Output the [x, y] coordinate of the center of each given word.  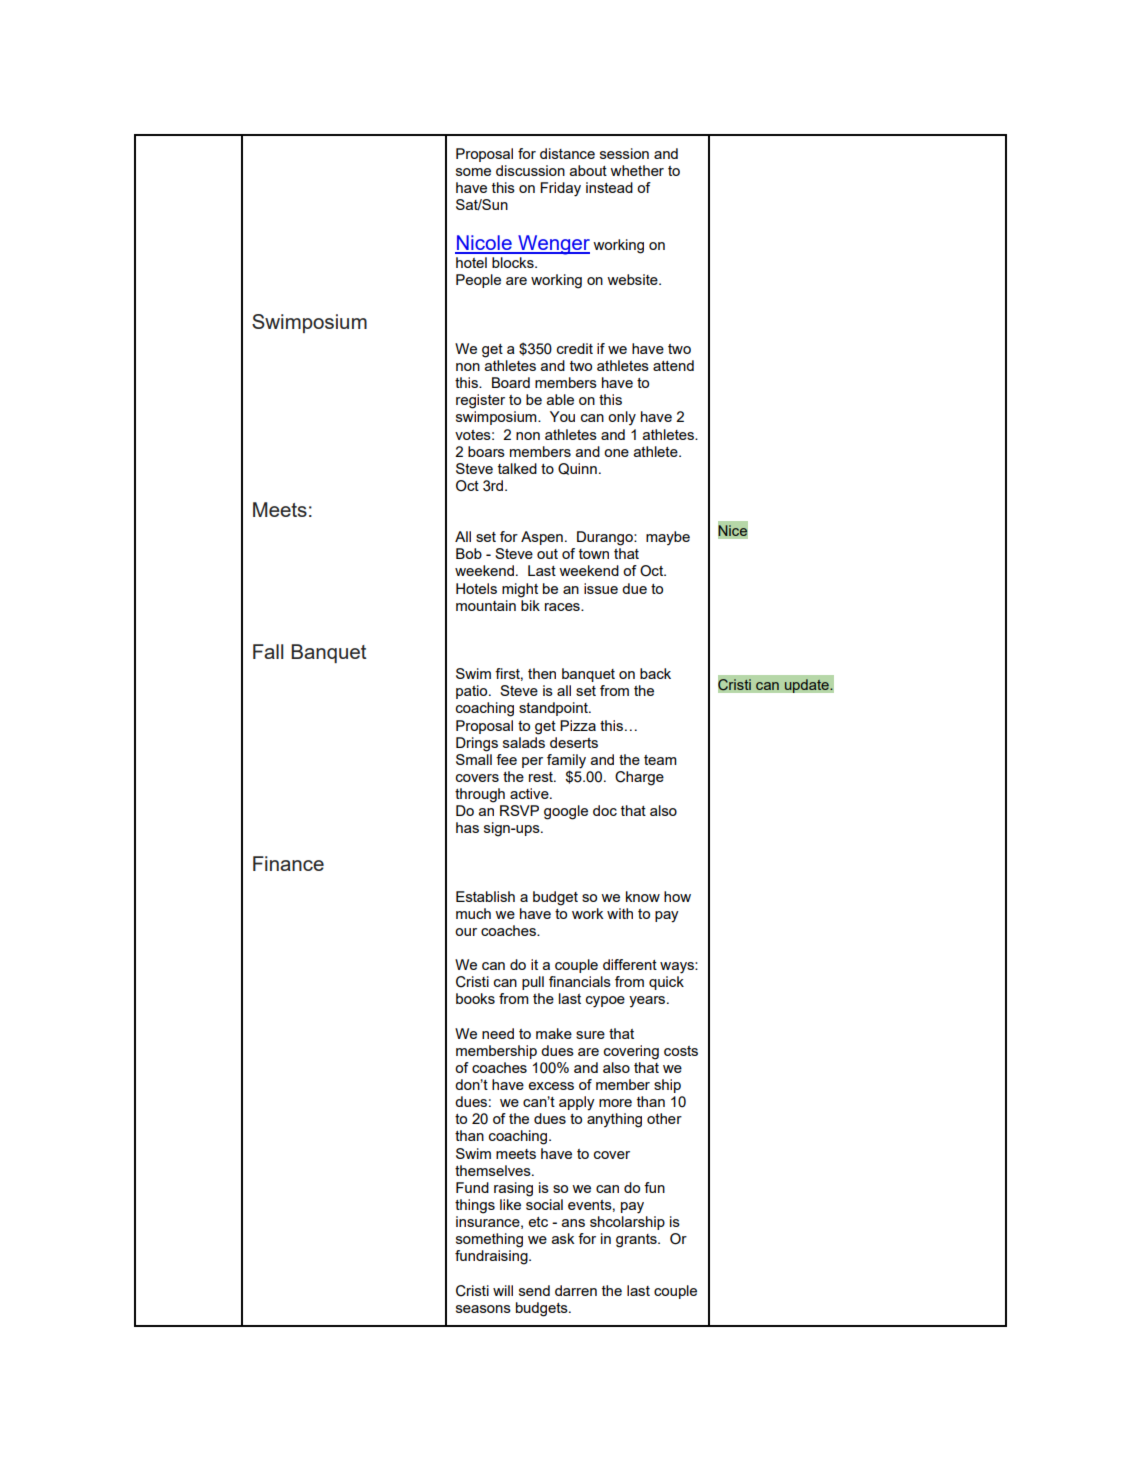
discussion [530, 170]
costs [681, 1051]
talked [517, 468]
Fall [268, 651]
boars [486, 451]
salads [524, 741]
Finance [288, 863]
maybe [668, 538]
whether [637, 170]
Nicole [484, 244]
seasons [483, 1309]
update [807, 686]
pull [533, 983]
